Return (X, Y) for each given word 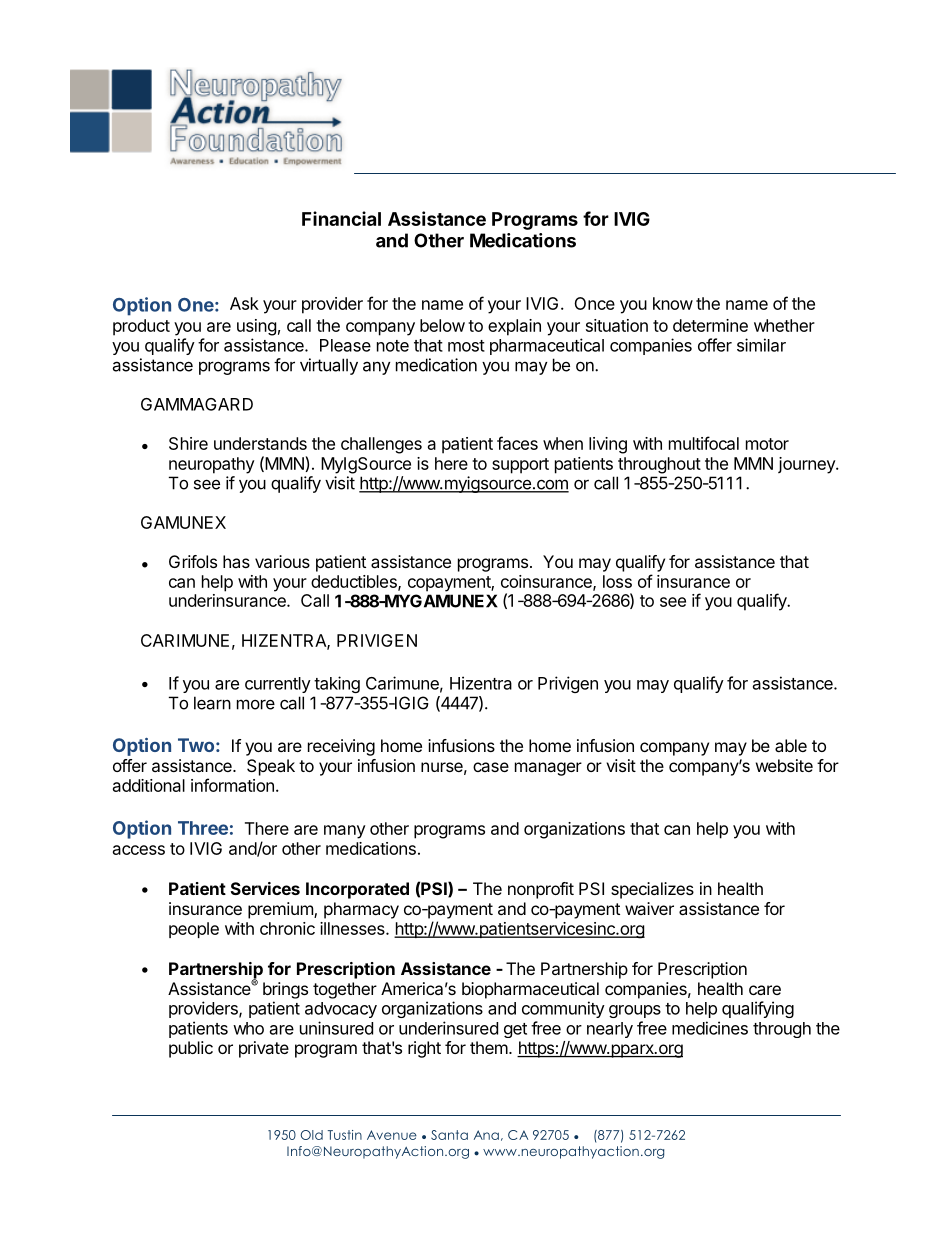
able (791, 745)
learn (212, 703)
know (673, 303)
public (191, 1049)
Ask (244, 303)
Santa (449, 1135)
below (442, 325)
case (491, 767)
